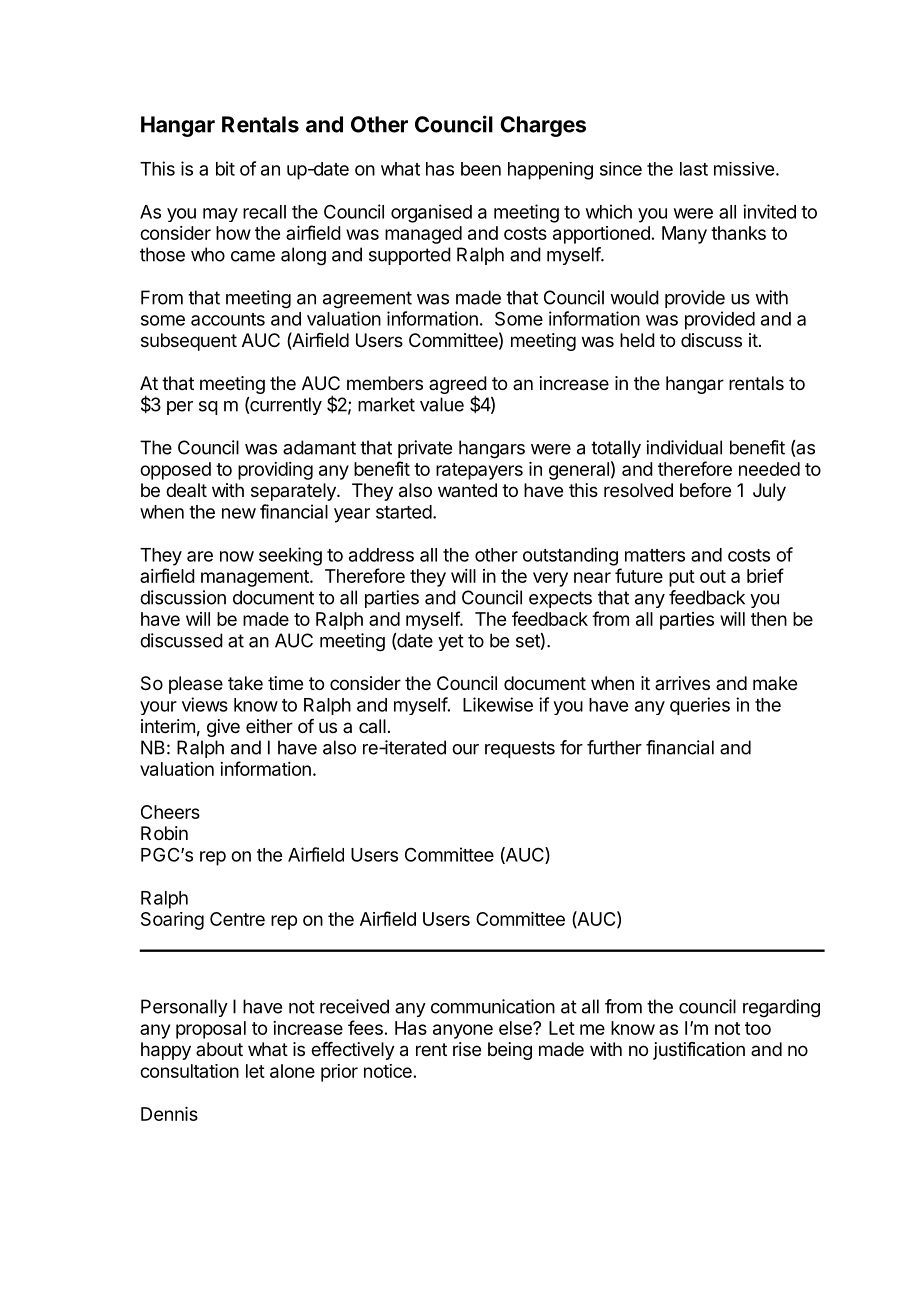 The width and height of the image is (924, 1308). What do you see at coordinates (256, 578) in the image?
I see `management` at bounding box center [256, 578].
